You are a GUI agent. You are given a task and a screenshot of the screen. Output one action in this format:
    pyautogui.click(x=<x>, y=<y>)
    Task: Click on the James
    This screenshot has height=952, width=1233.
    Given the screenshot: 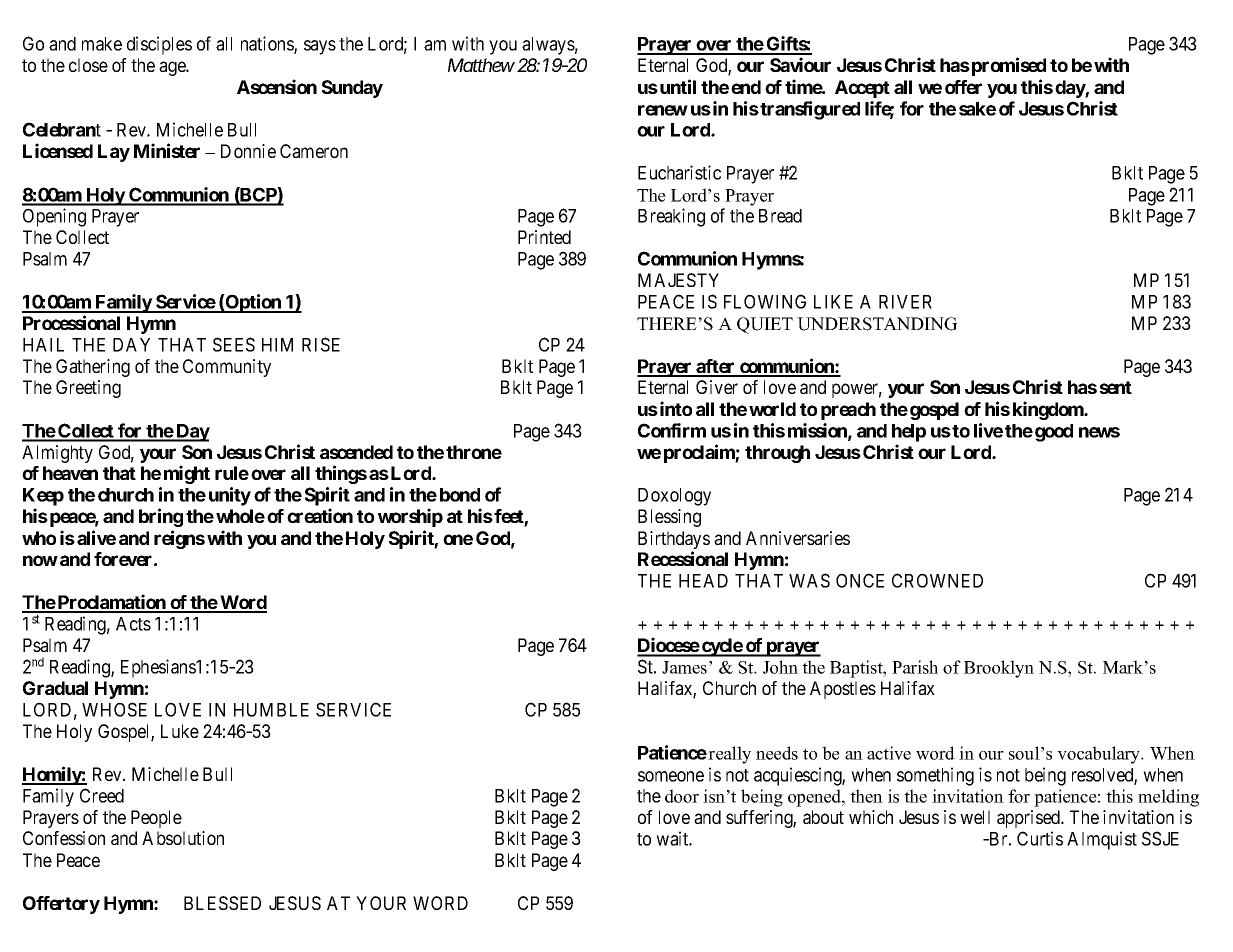 What is the action you would take?
    pyautogui.click(x=684, y=667)
